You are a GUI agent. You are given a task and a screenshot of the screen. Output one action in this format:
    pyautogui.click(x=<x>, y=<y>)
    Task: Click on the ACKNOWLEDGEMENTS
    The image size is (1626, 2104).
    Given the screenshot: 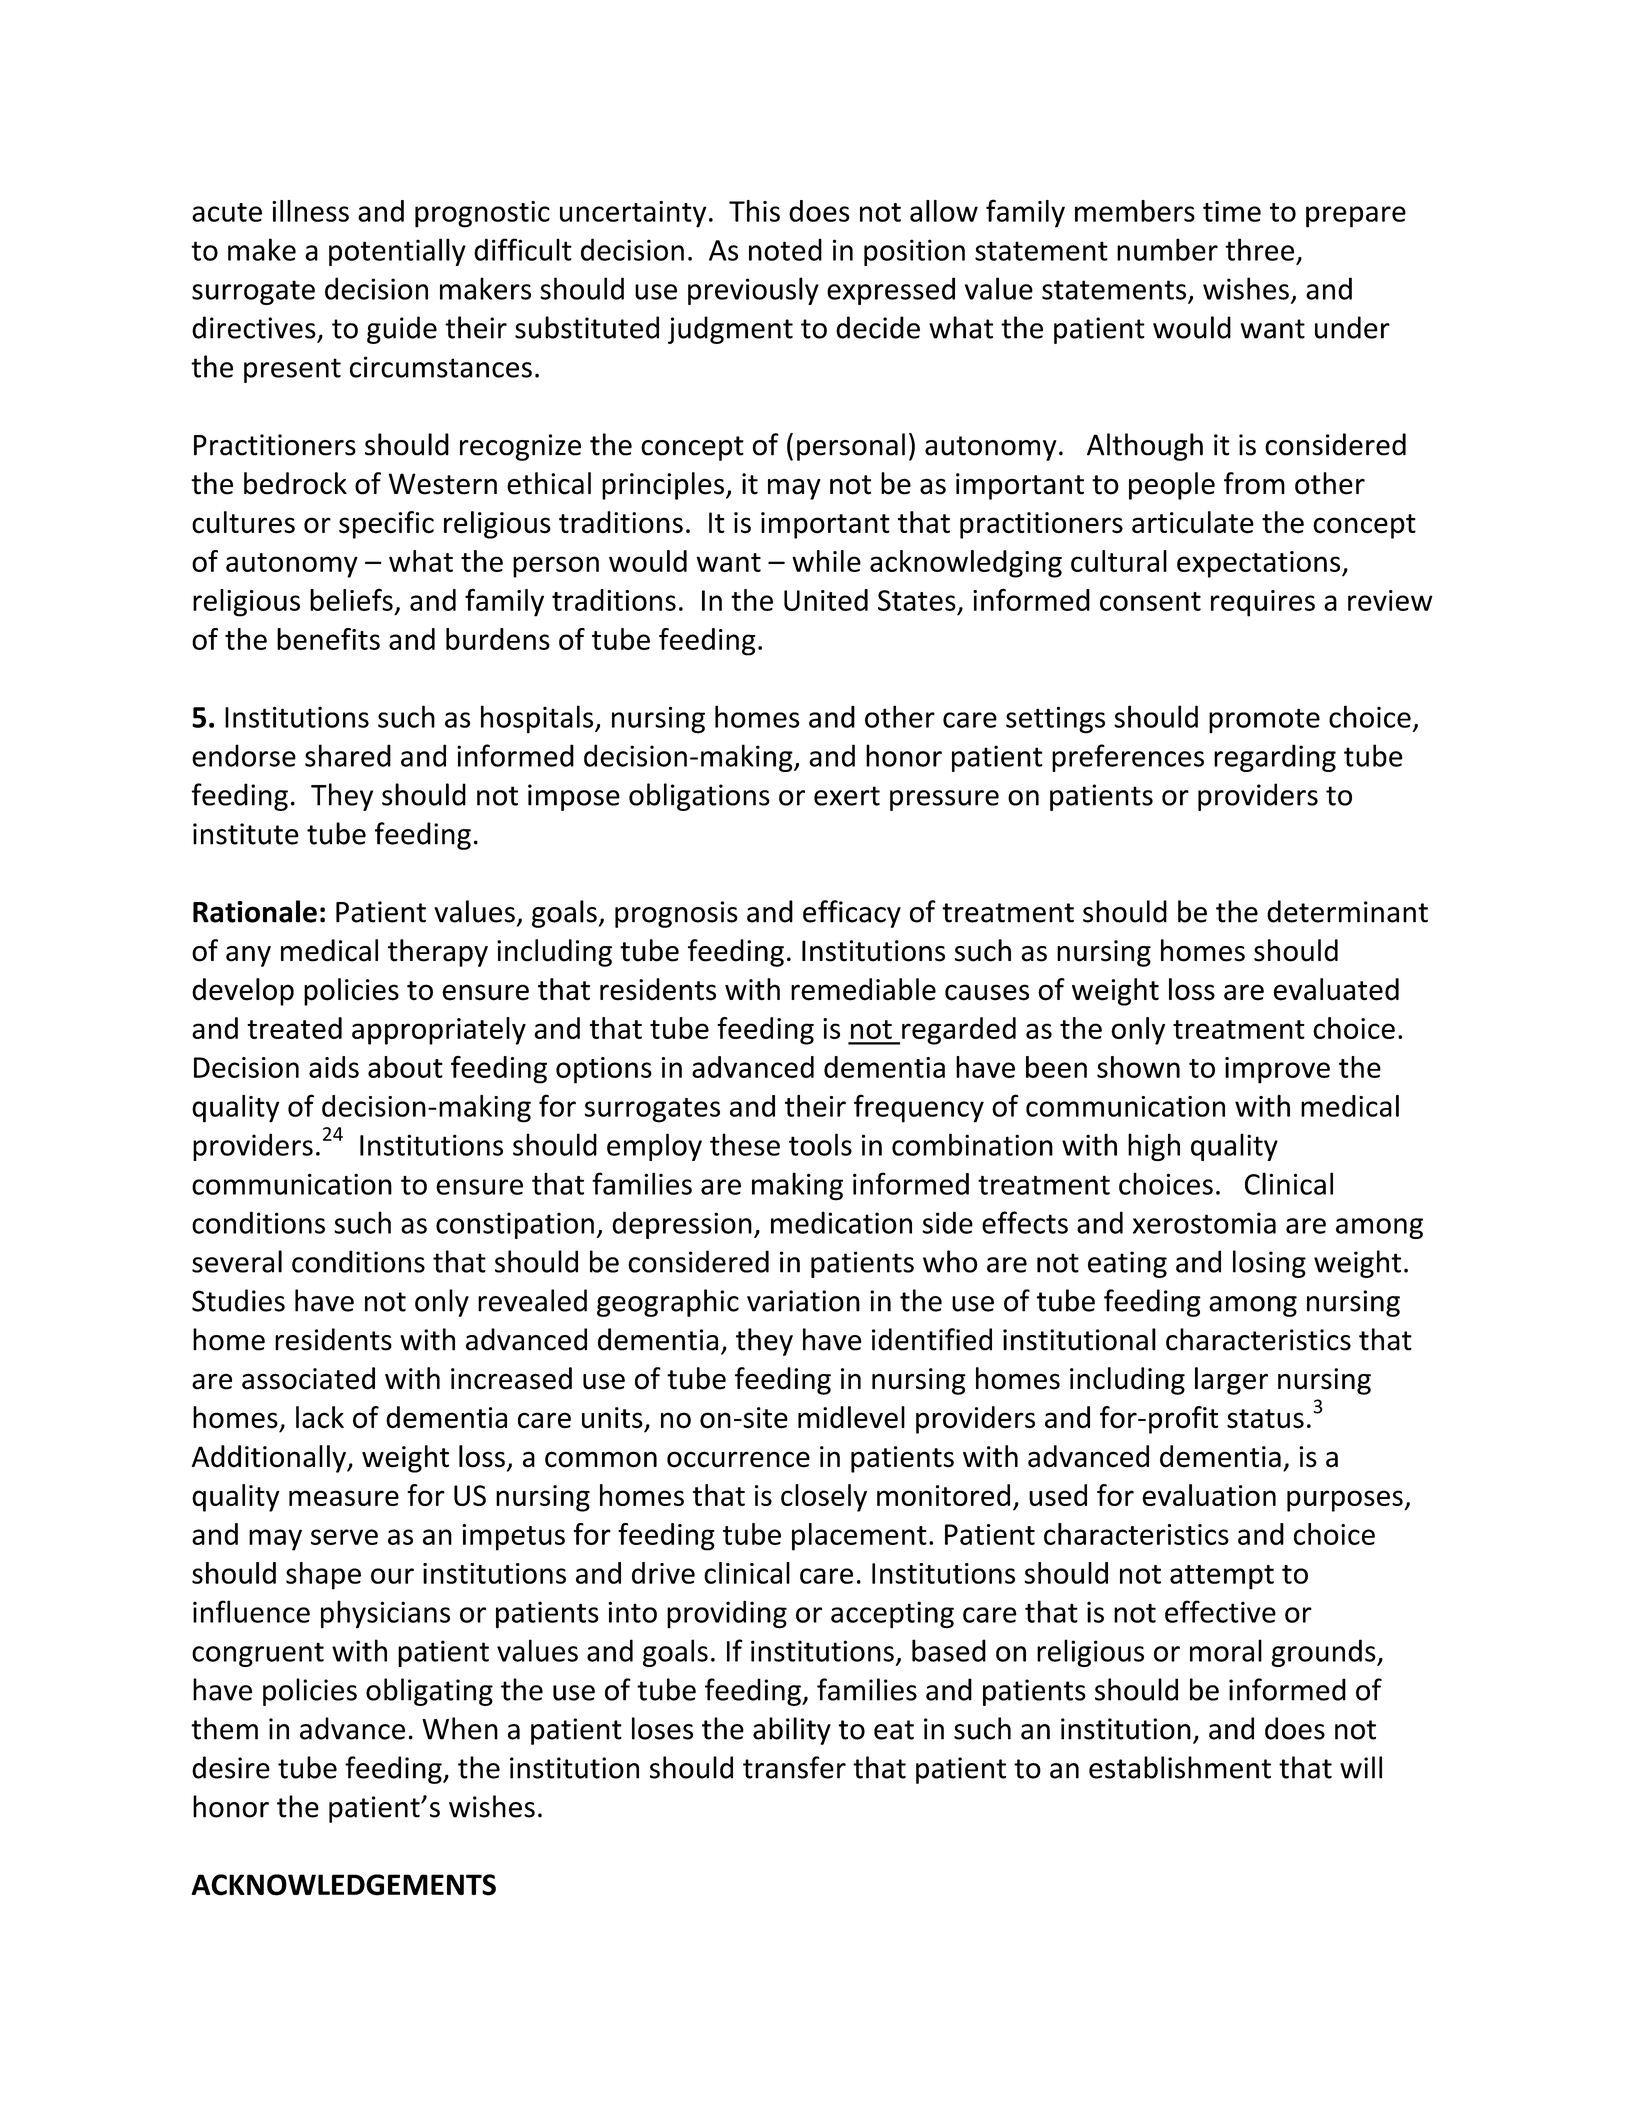 What is the action you would take?
    pyautogui.click(x=343, y=1885)
